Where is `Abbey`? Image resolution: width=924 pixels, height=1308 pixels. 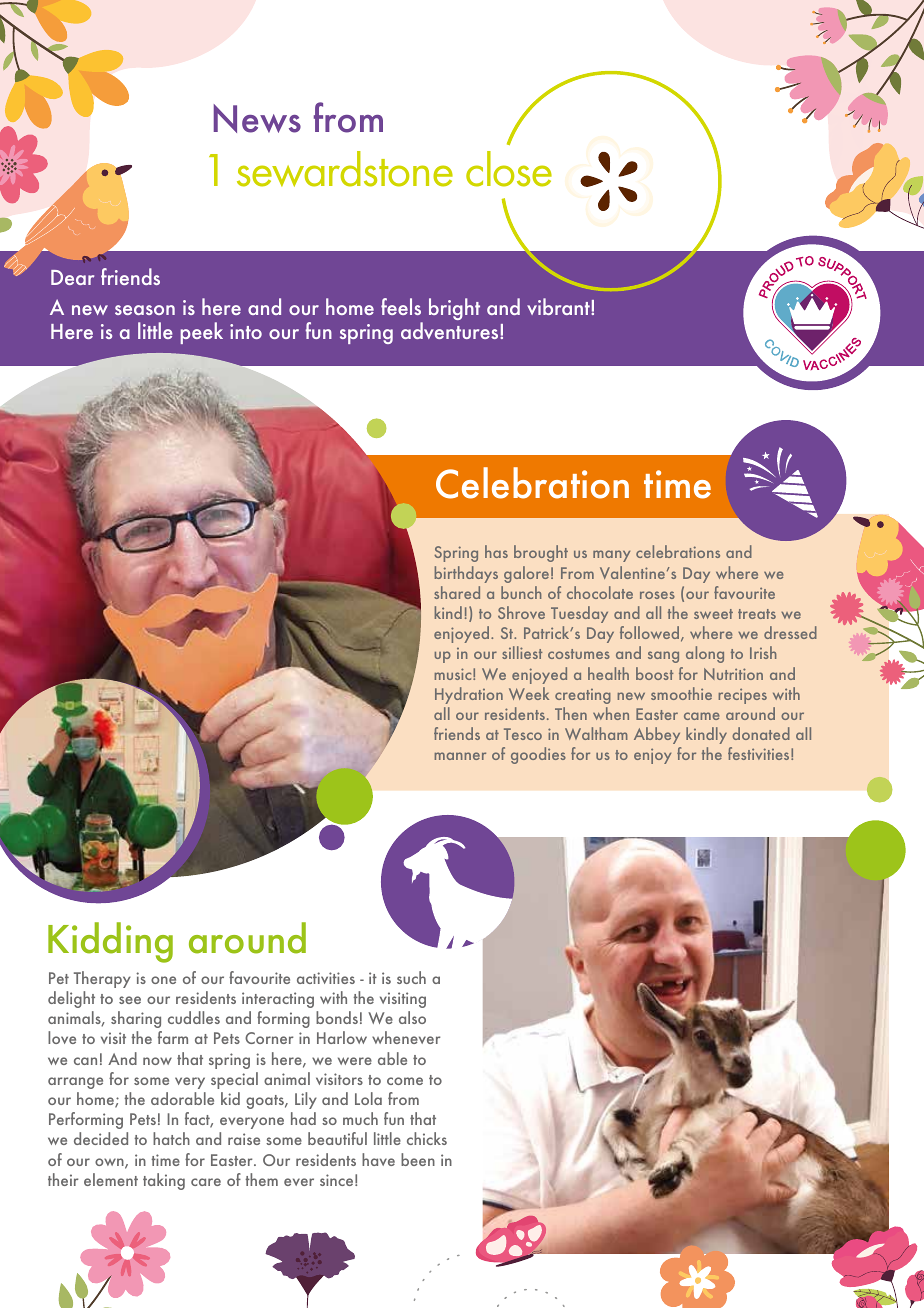 Abbey is located at coordinates (657, 735).
